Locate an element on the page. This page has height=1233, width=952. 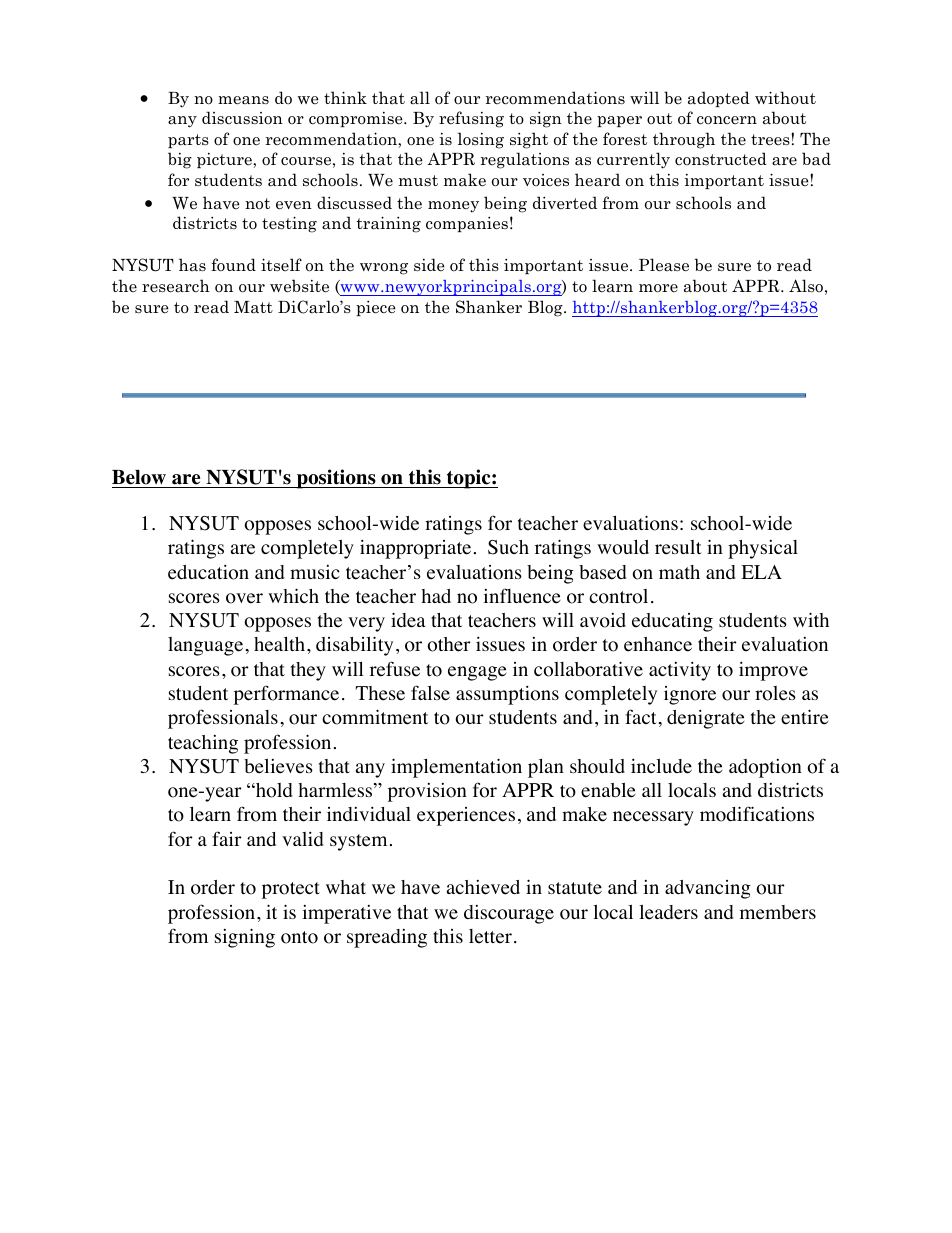
piece is located at coordinates (376, 308).
